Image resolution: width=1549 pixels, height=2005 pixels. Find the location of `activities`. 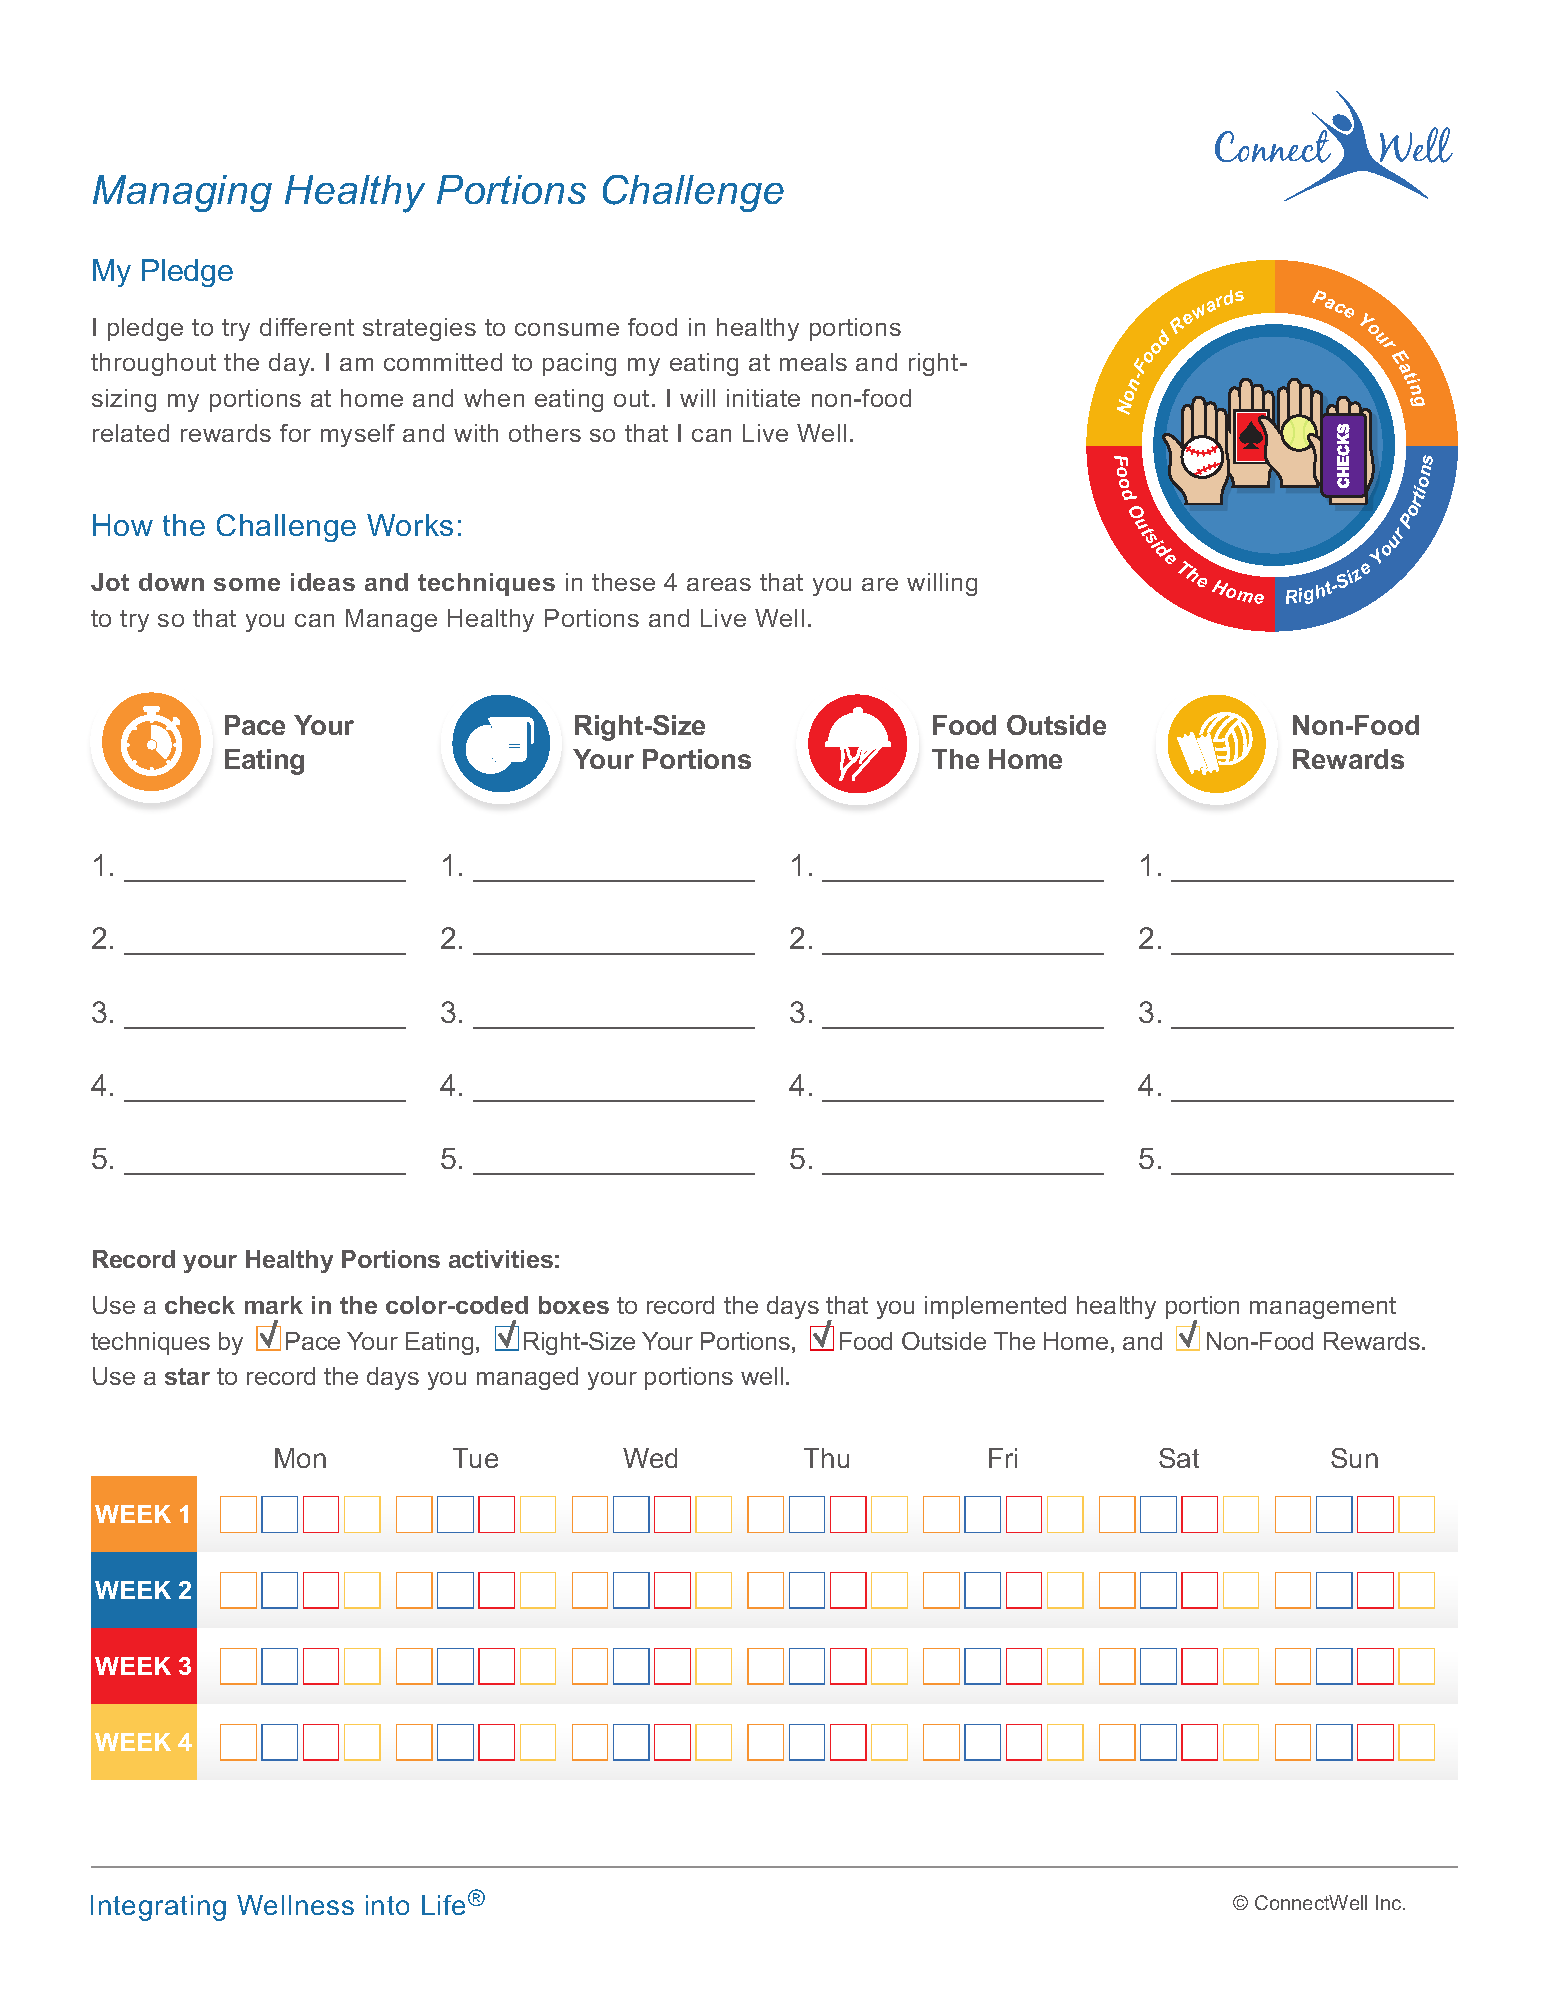

activities is located at coordinates (501, 1259).
